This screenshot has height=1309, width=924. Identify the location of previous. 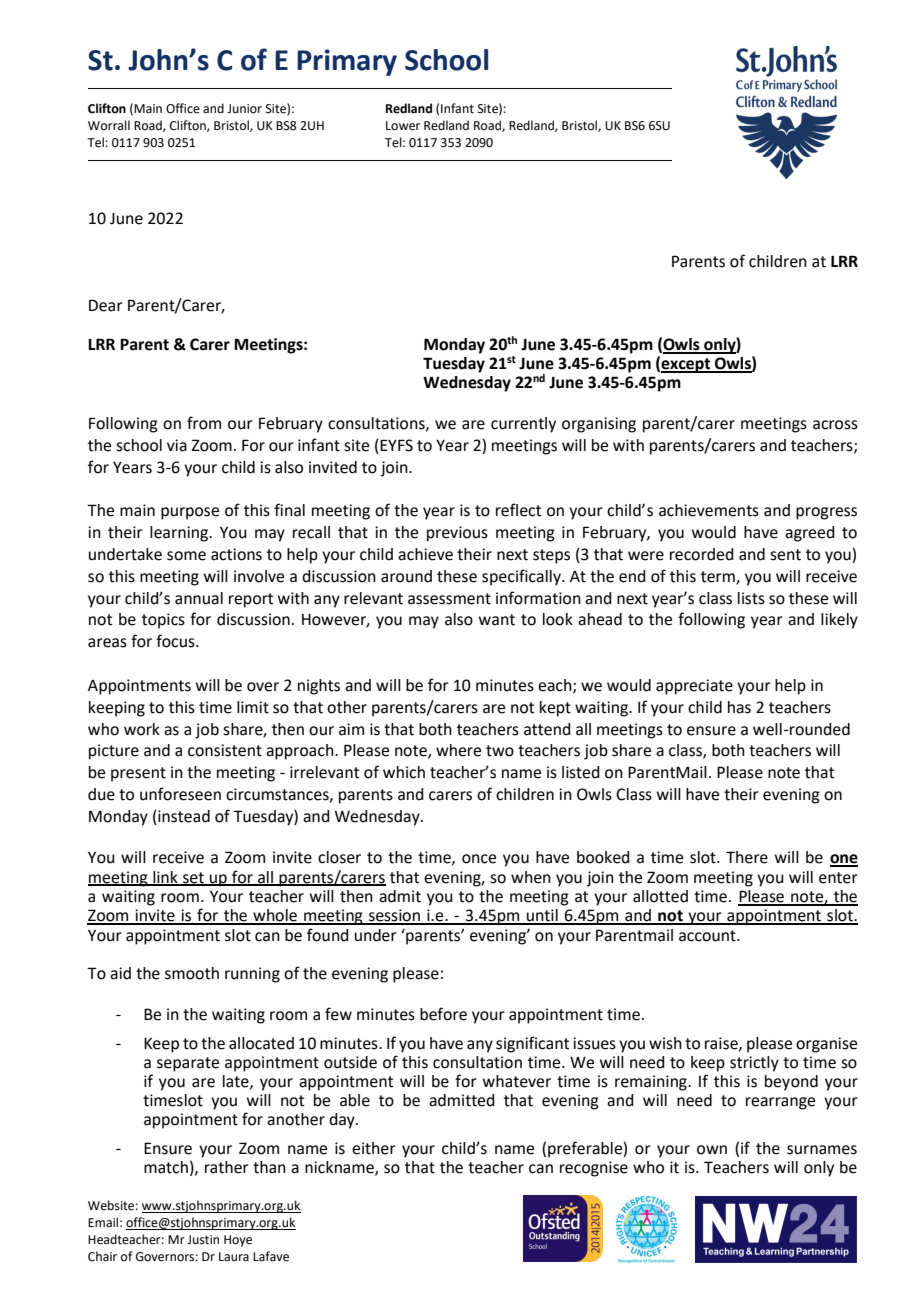
(457, 534).
